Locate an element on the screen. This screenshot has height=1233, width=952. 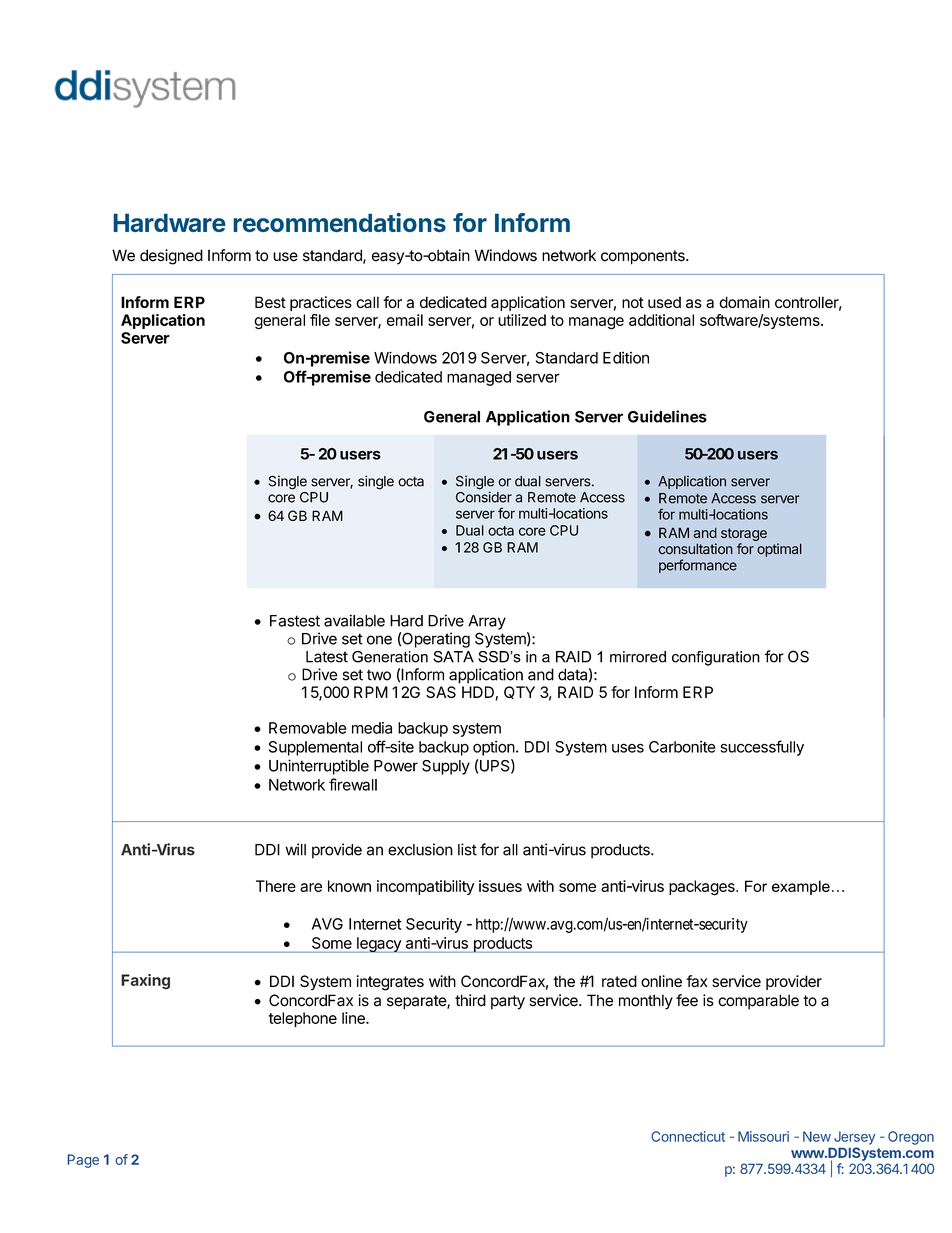
Connecticut is located at coordinates (688, 1136).
